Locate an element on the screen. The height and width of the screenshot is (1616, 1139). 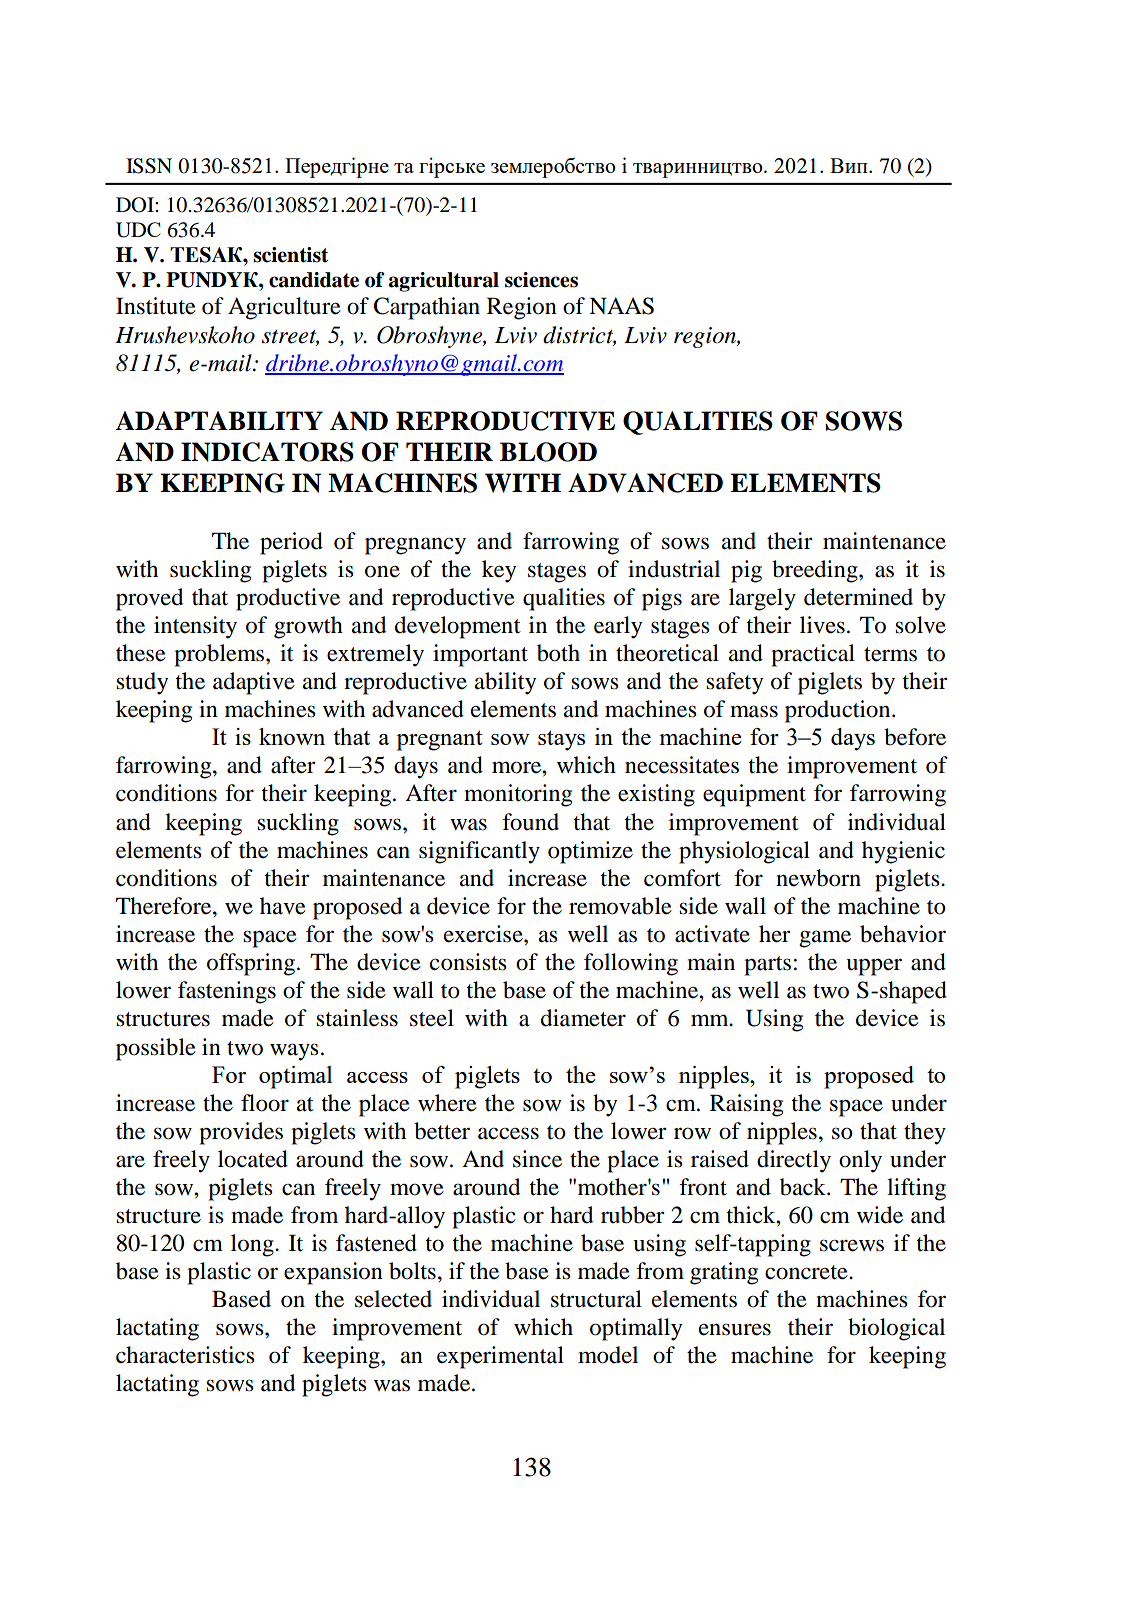
breeding is located at coordinates (816, 571).
